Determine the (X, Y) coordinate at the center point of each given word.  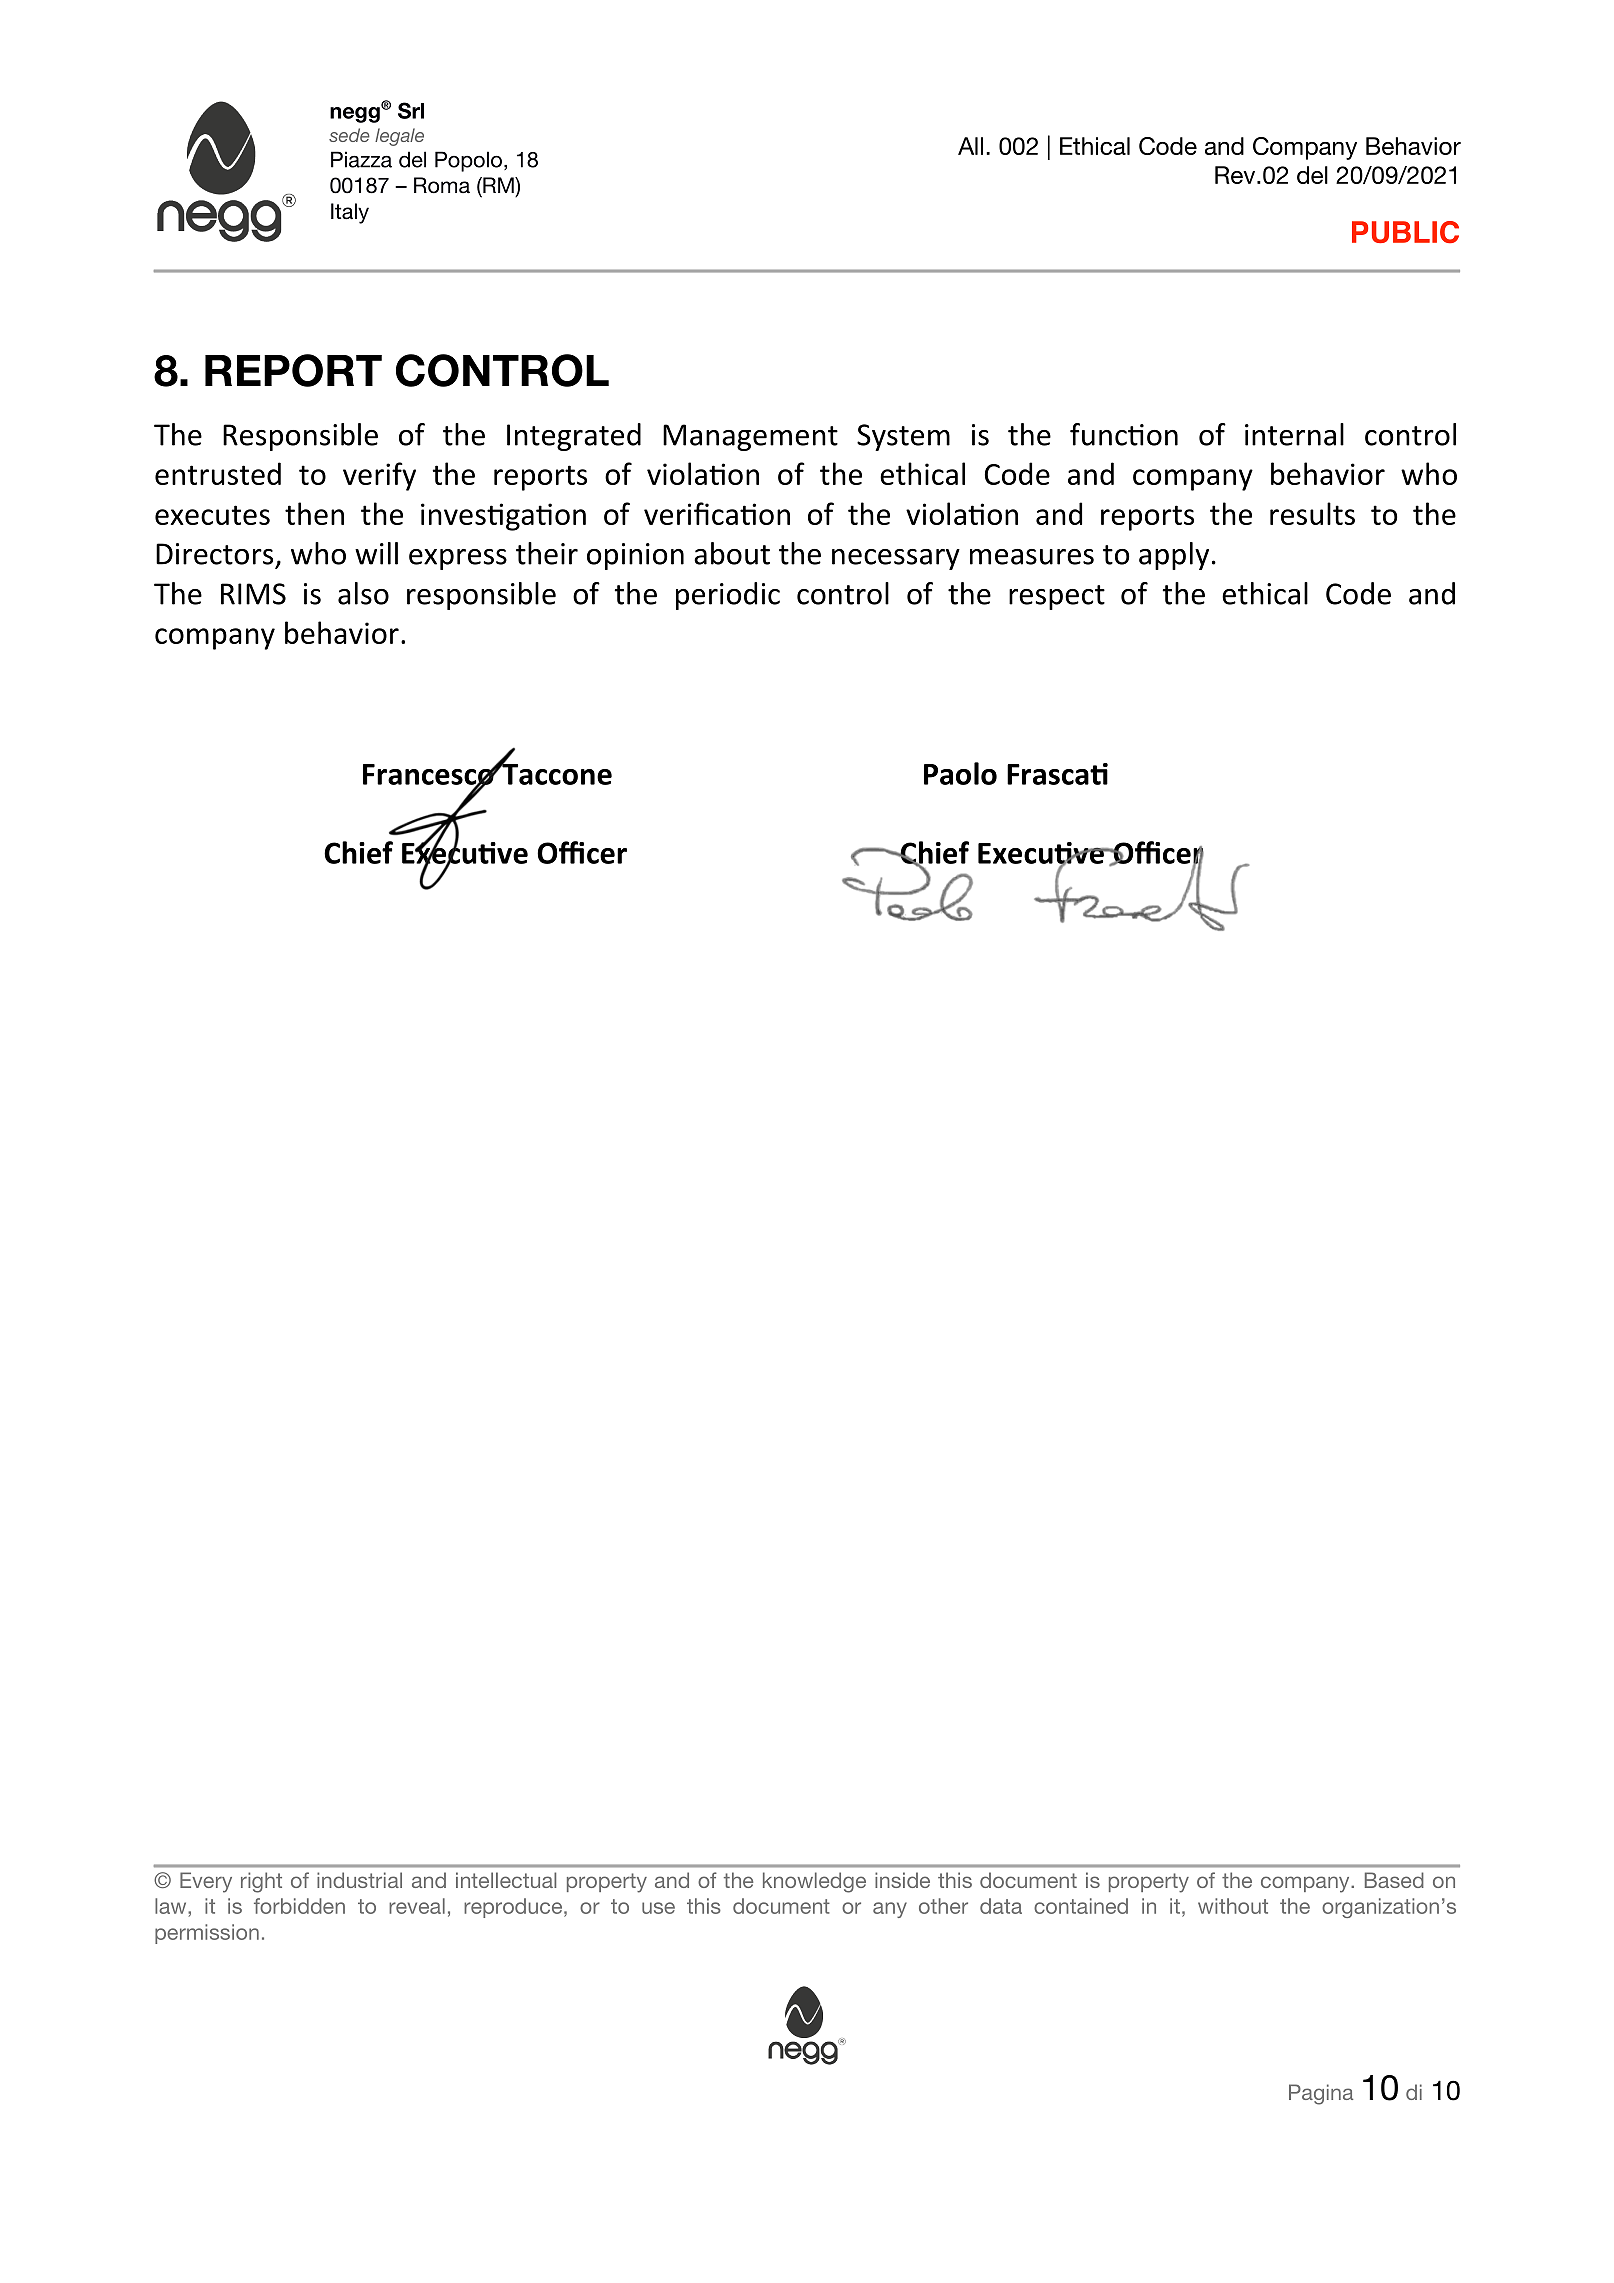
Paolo (960, 773)
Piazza (361, 159)
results (1312, 513)
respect (1057, 597)
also (363, 593)
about (732, 553)
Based (1394, 1880)
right (261, 1882)
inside (902, 1880)
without (1233, 1906)
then (314, 513)
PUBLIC (1405, 232)
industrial (359, 1880)
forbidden (299, 1906)
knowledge (814, 1882)
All (970, 146)
